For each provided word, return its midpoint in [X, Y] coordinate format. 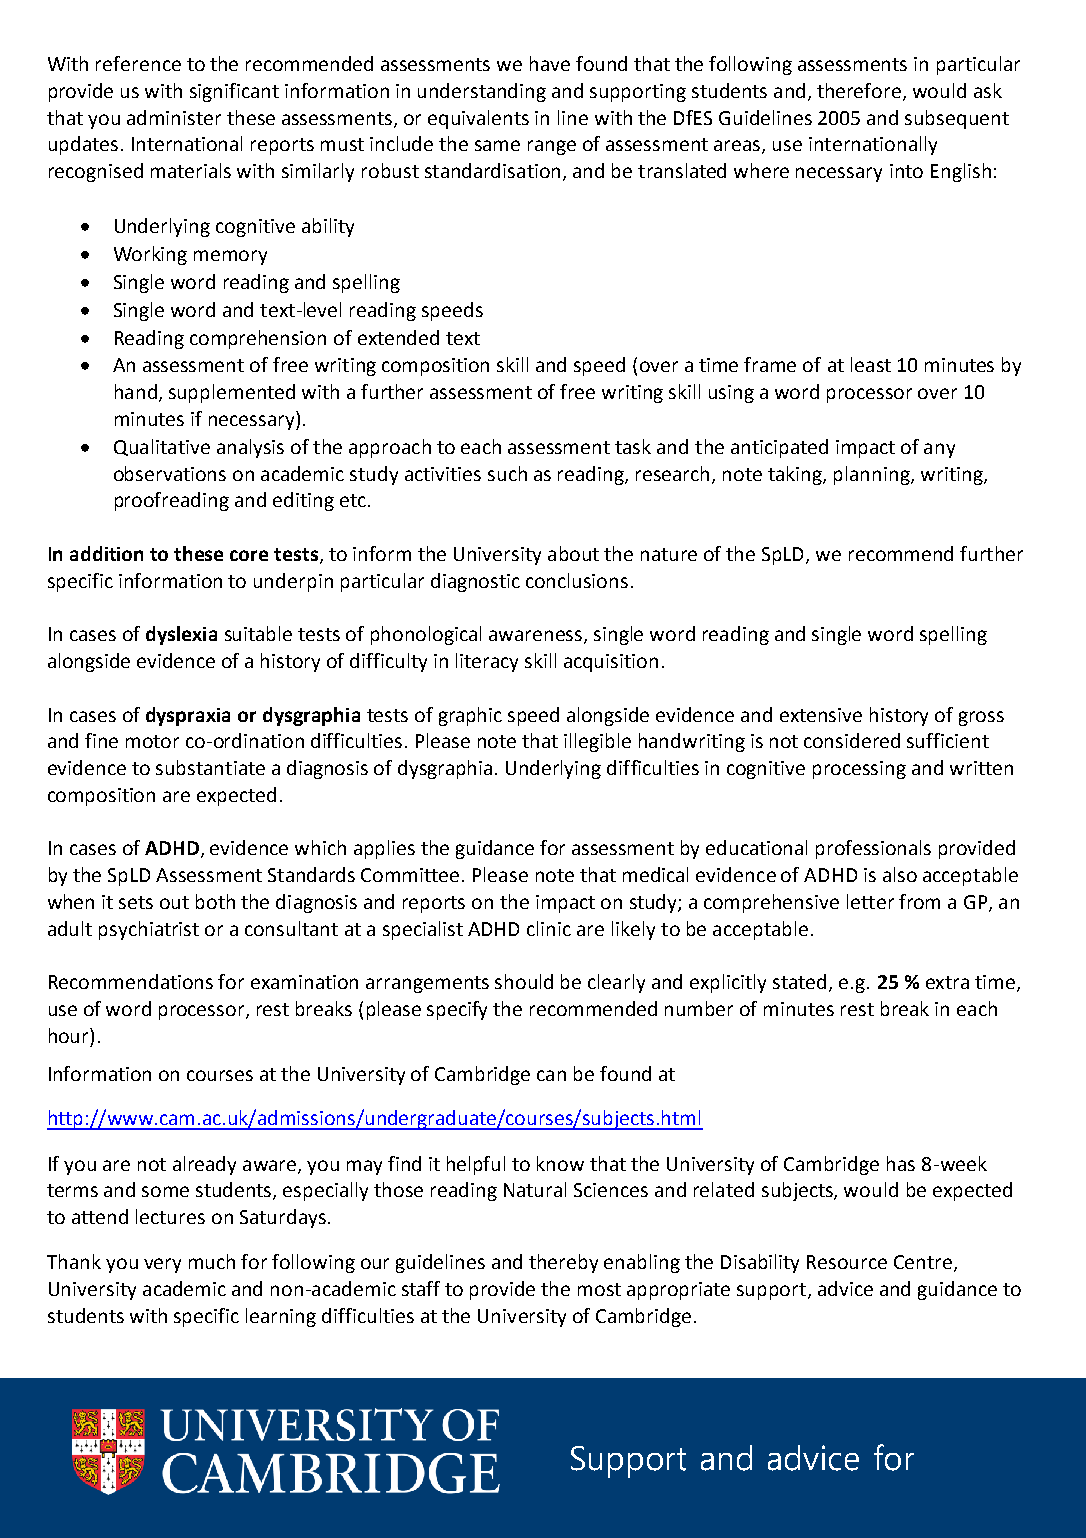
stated [799, 981]
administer [174, 117]
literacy [487, 662]
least [871, 364]
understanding [482, 92]
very [162, 1265]
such [507, 473]
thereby [563, 1263]
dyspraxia [188, 716]
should [524, 981]
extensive [821, 715]
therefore [860, 92]
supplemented [232, 393]
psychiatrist [149, 930]
